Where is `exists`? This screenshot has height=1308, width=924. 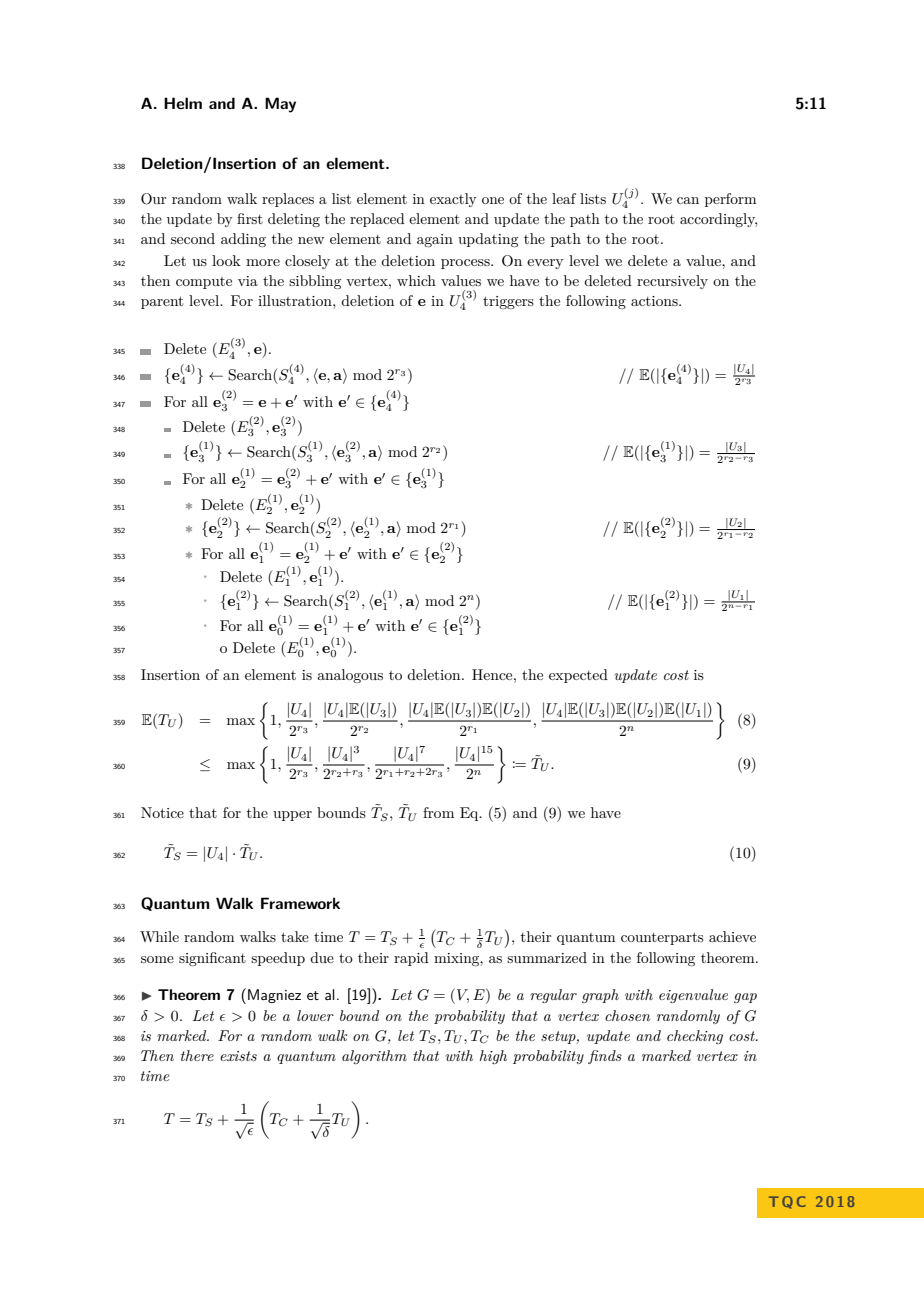 exists is located at coordinates (238, 1056).
